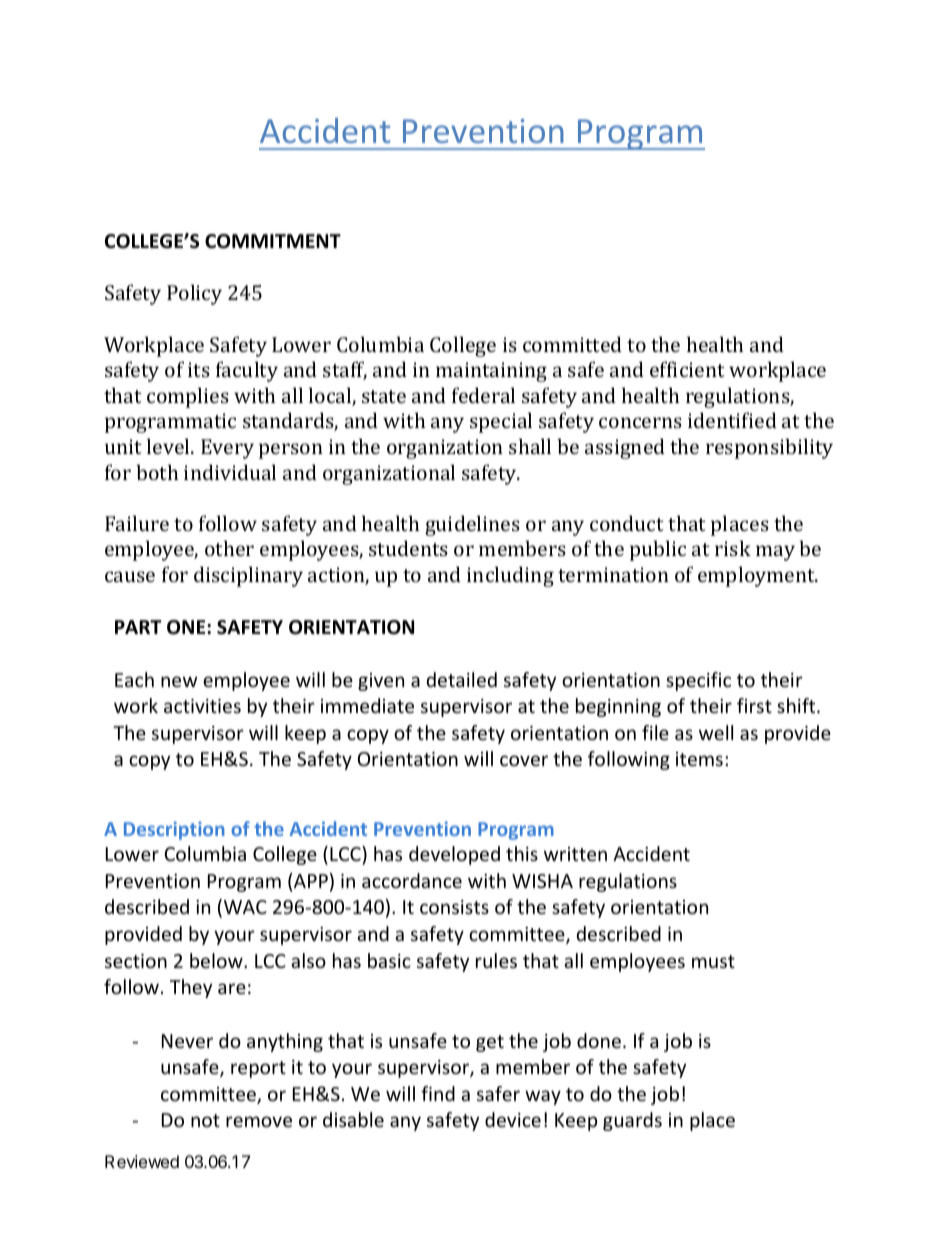 The height and width of the page is (1233, 952). What do you see at coordinates (513, 1119) in the page?
I see `device` at bounding box center [513, 1119].
